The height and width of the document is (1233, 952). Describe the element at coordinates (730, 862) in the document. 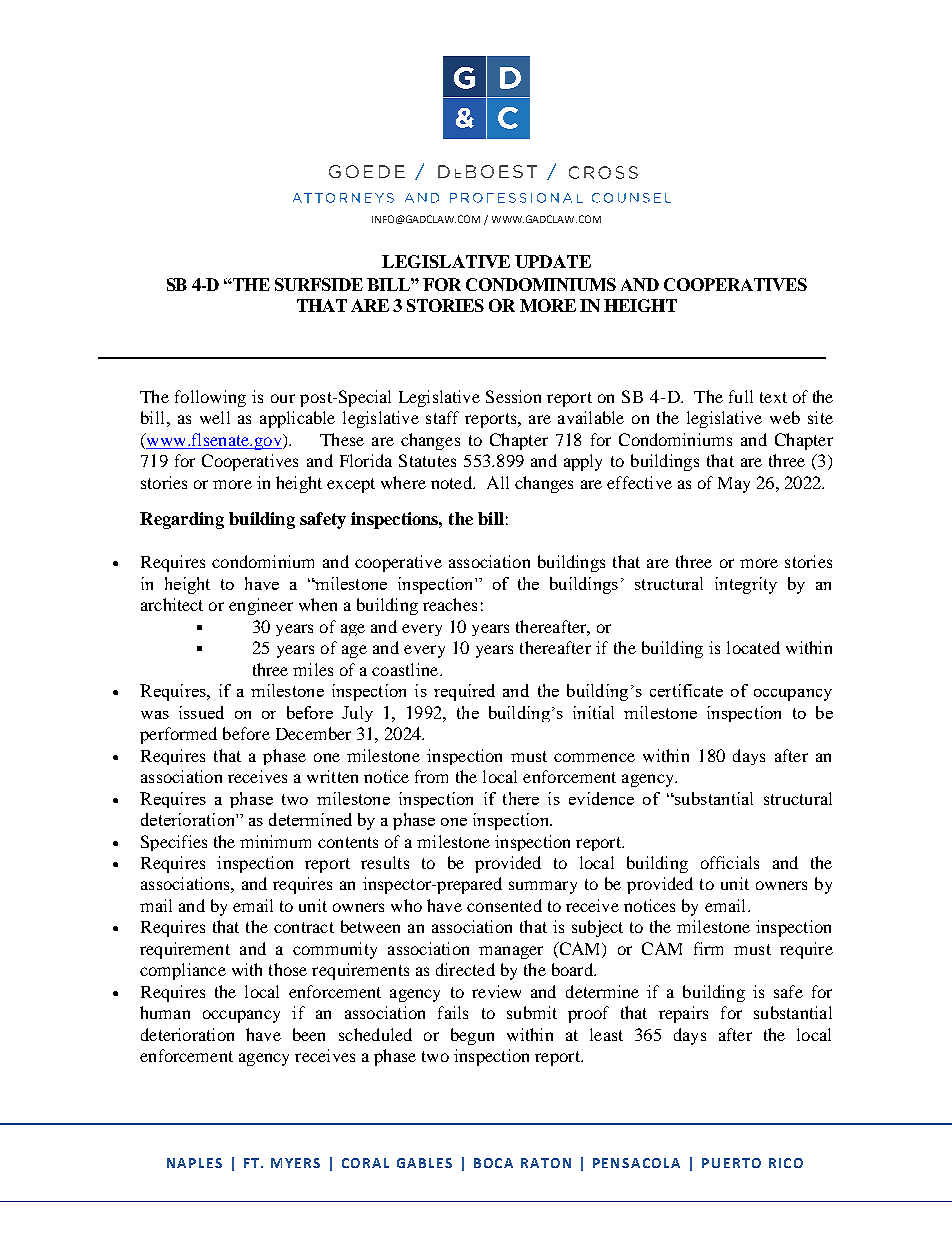

I see `officials` at that location.
